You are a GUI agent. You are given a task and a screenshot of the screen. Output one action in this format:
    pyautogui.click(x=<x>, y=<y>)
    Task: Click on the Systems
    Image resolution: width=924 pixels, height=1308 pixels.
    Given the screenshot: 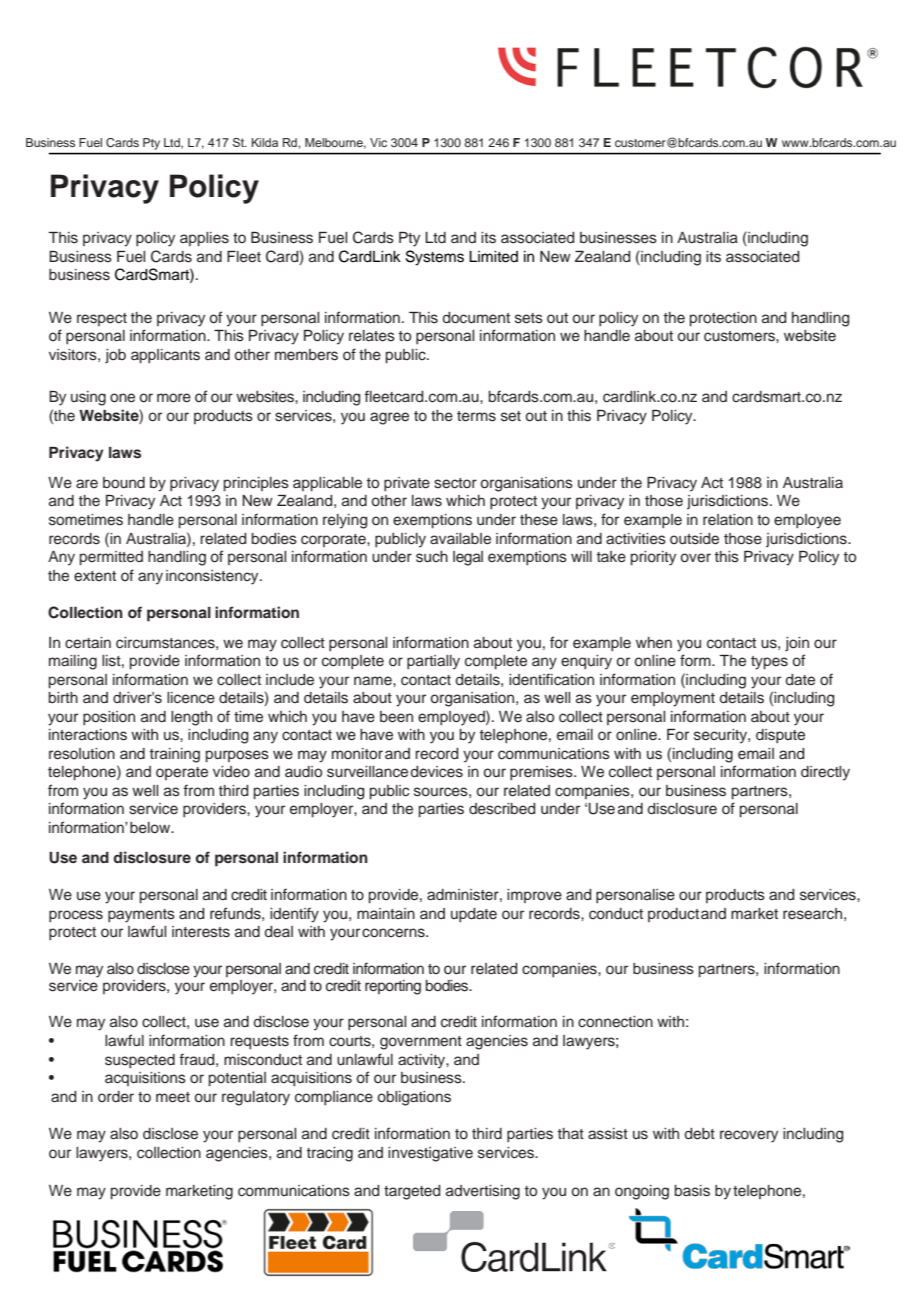 What is the action you would take?
    pyautogui.click(x=435, y=258)
